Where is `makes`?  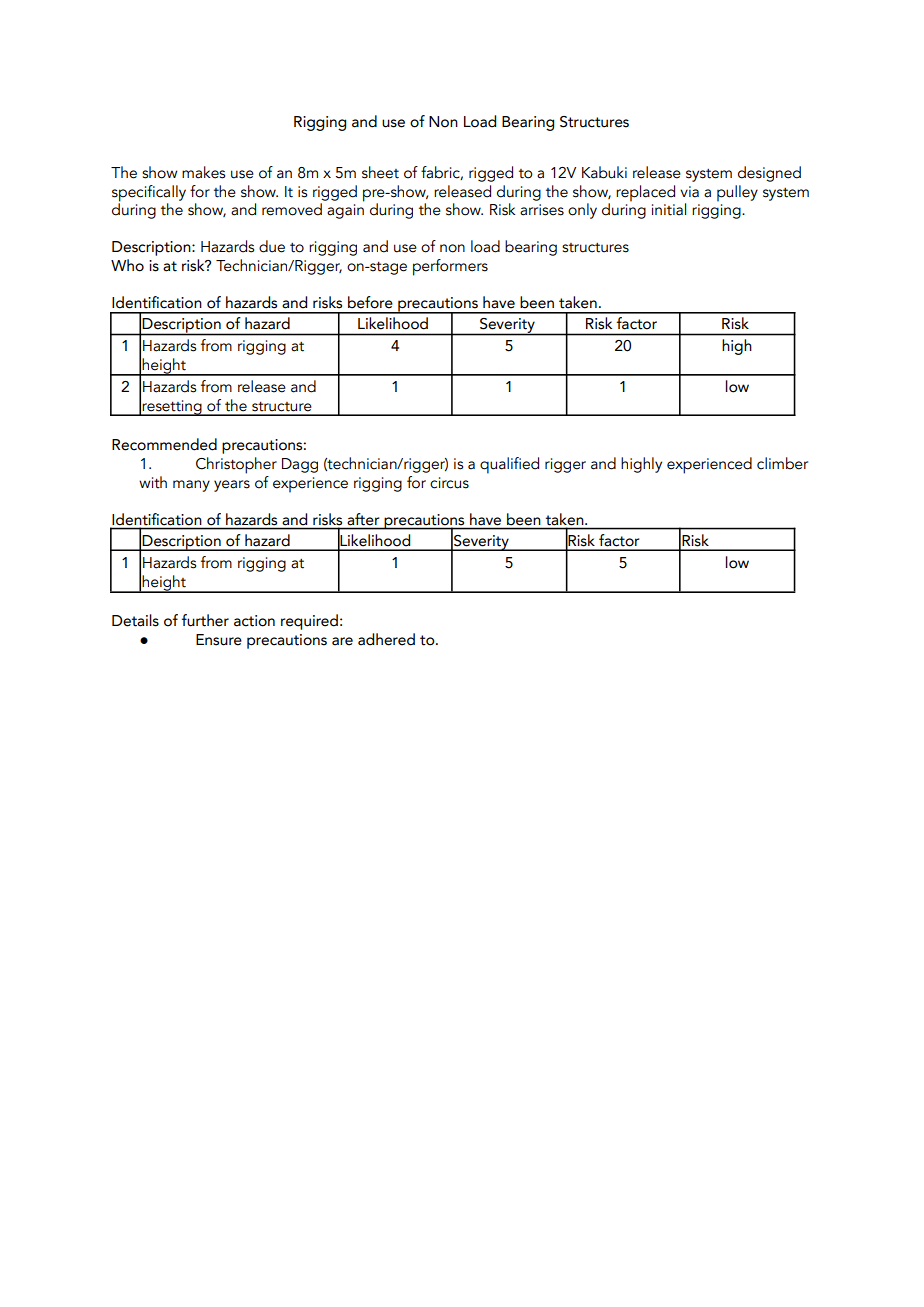 makes is located at coordinates (203, 172).
